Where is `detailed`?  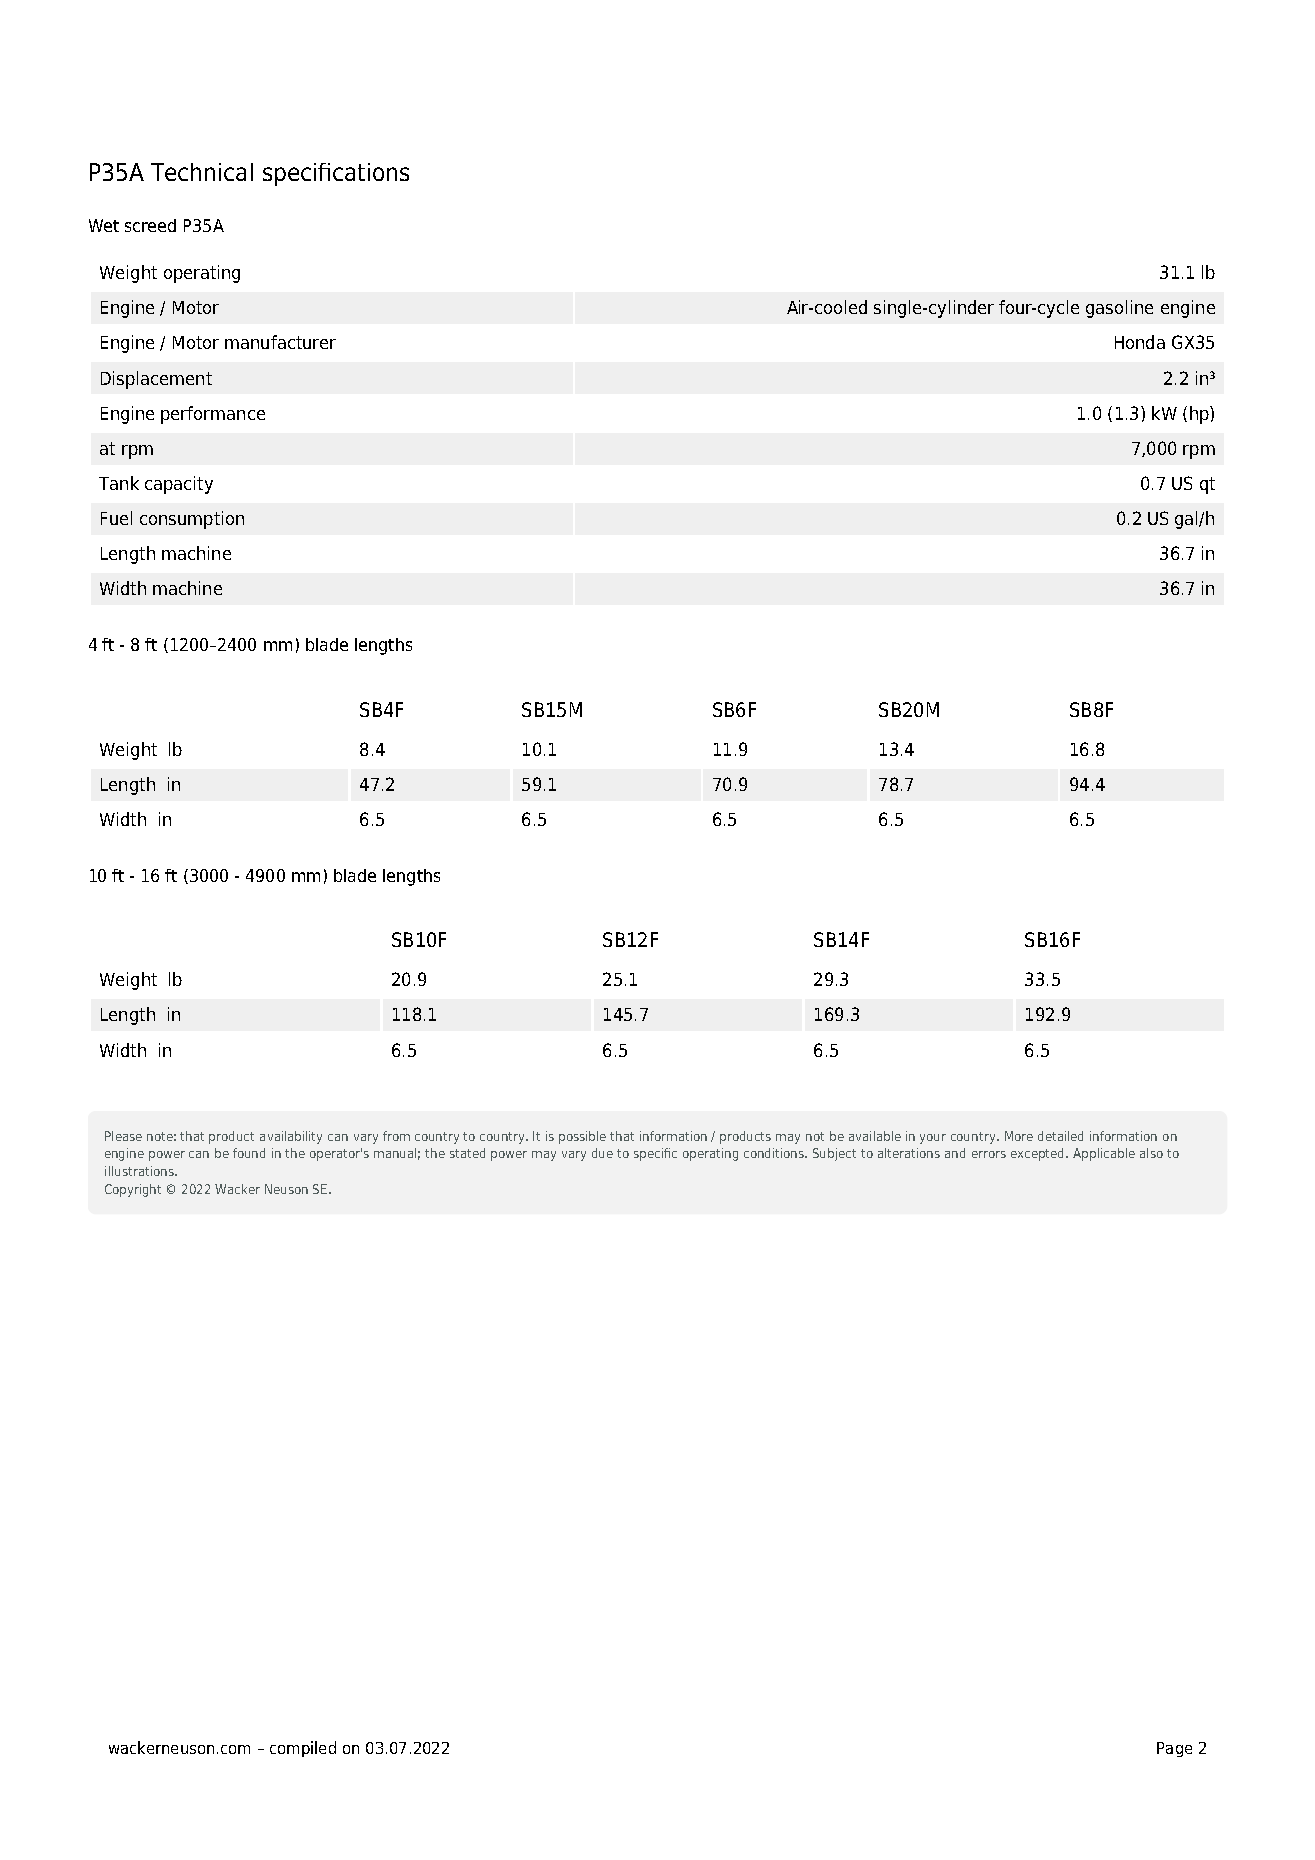 detailed is located at coordinates (1060, 1136).
